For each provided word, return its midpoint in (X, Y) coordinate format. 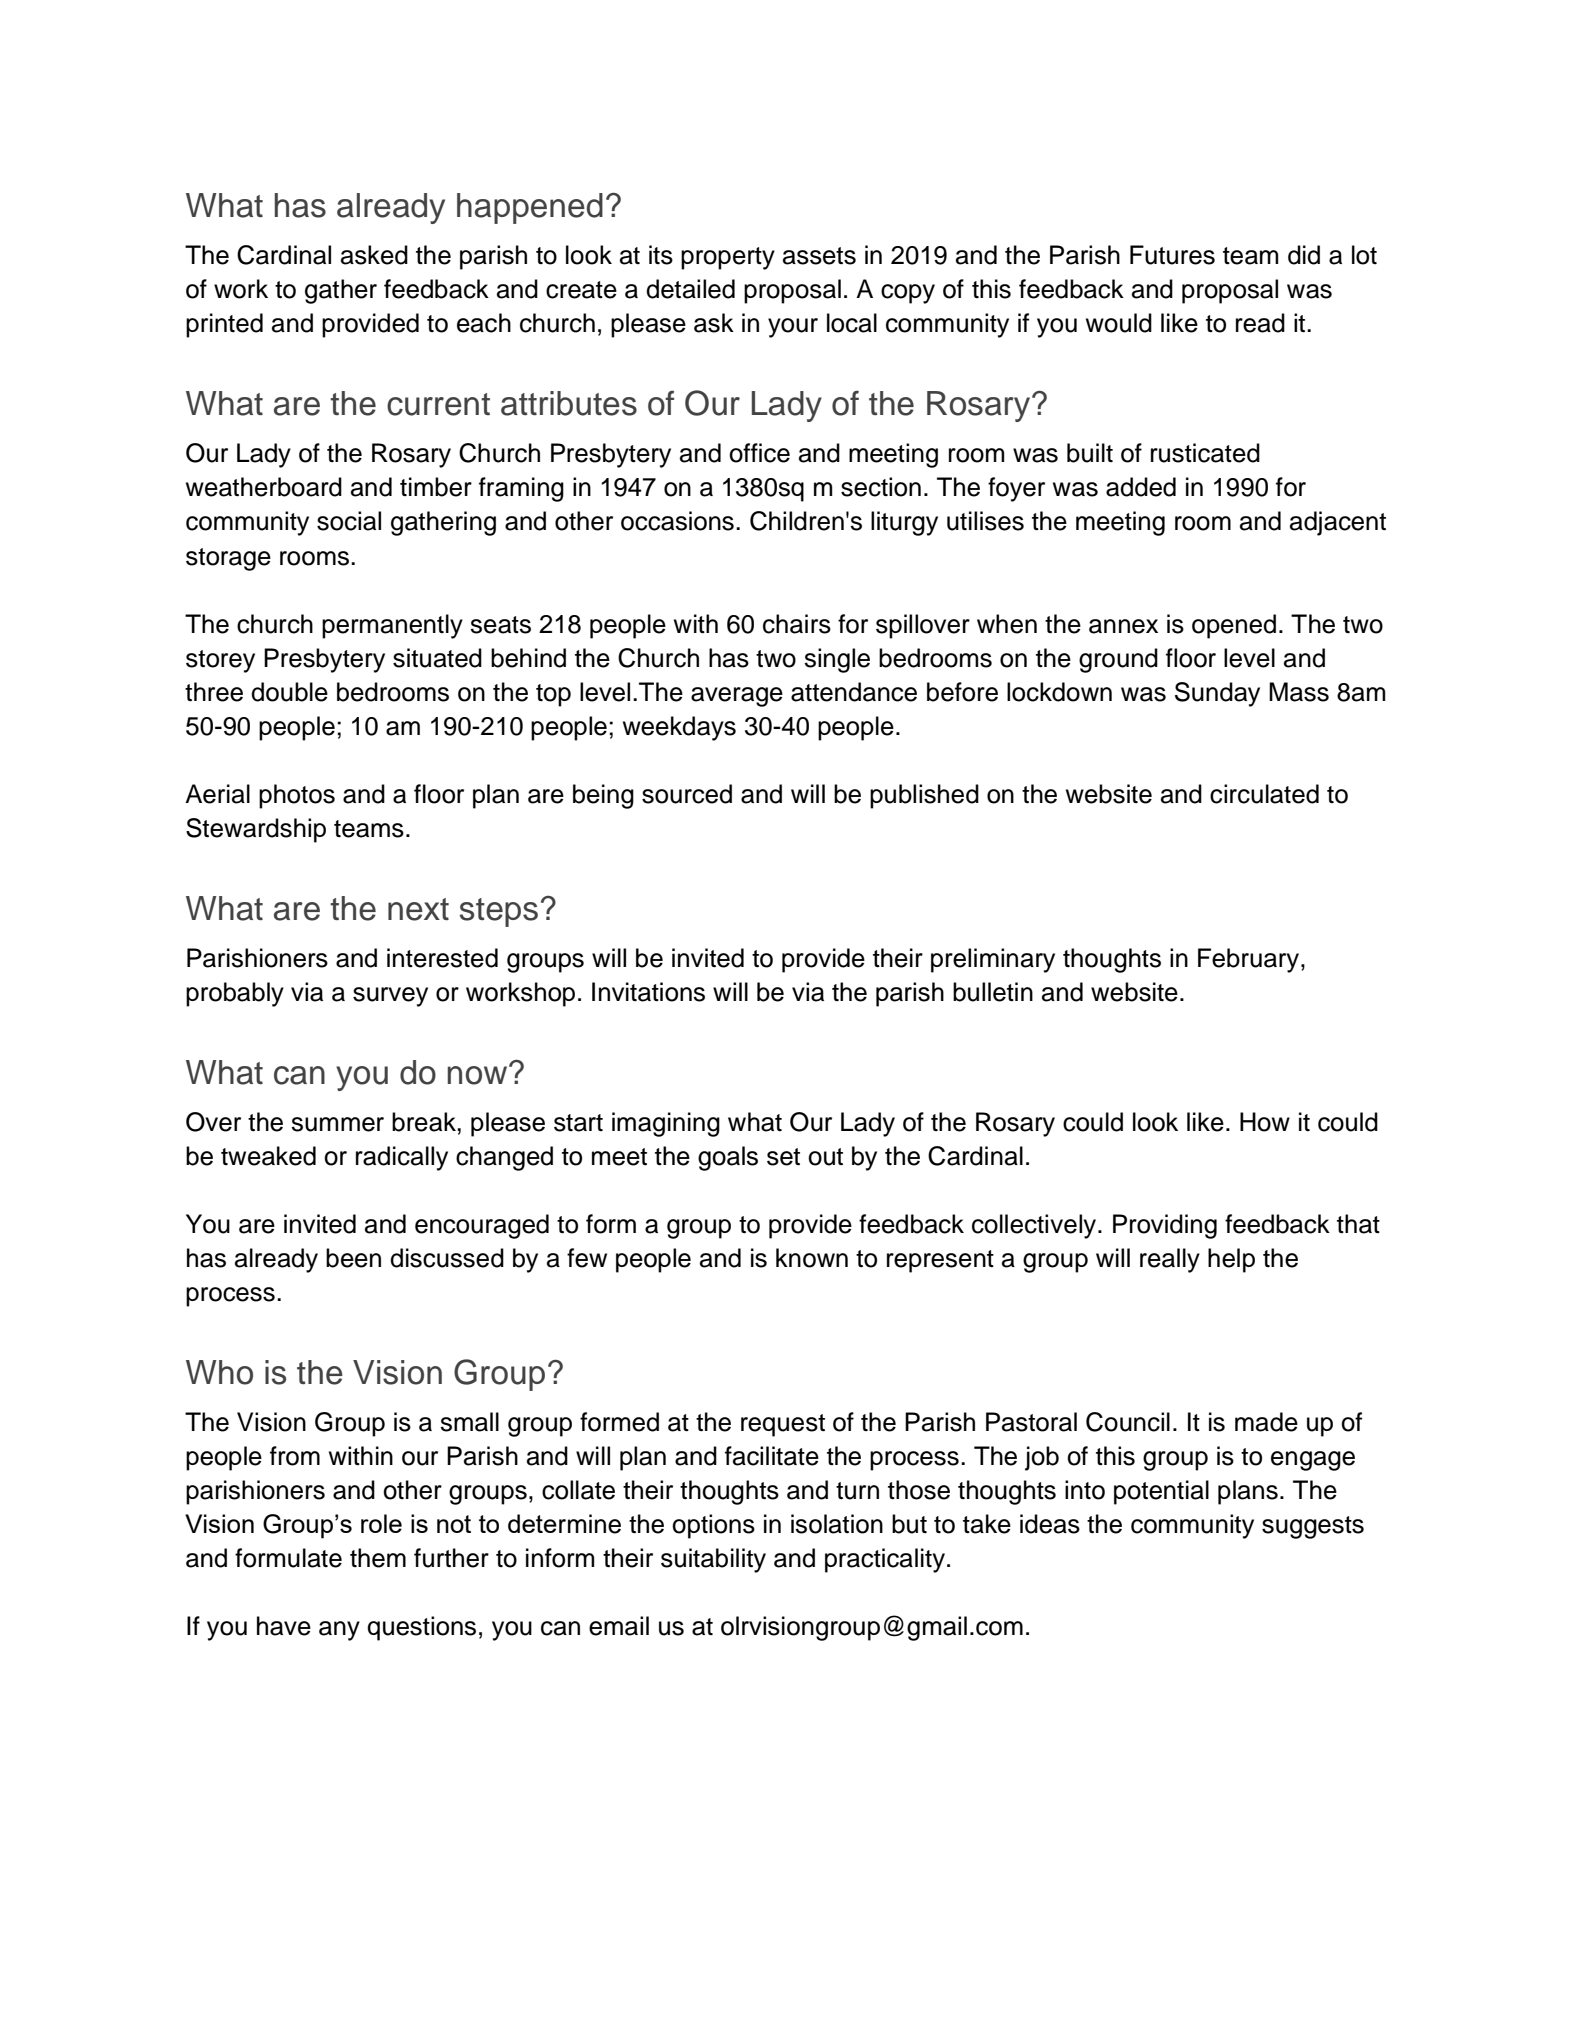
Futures (1172, 255)
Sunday (1217, 694)
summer (337, 1124)
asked (374, 255)
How (1265, 1122)
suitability (713, 1560)
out (825, 1157)
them (378, 1558)
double (289, 692)
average (737, 697)
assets (819, 256)
